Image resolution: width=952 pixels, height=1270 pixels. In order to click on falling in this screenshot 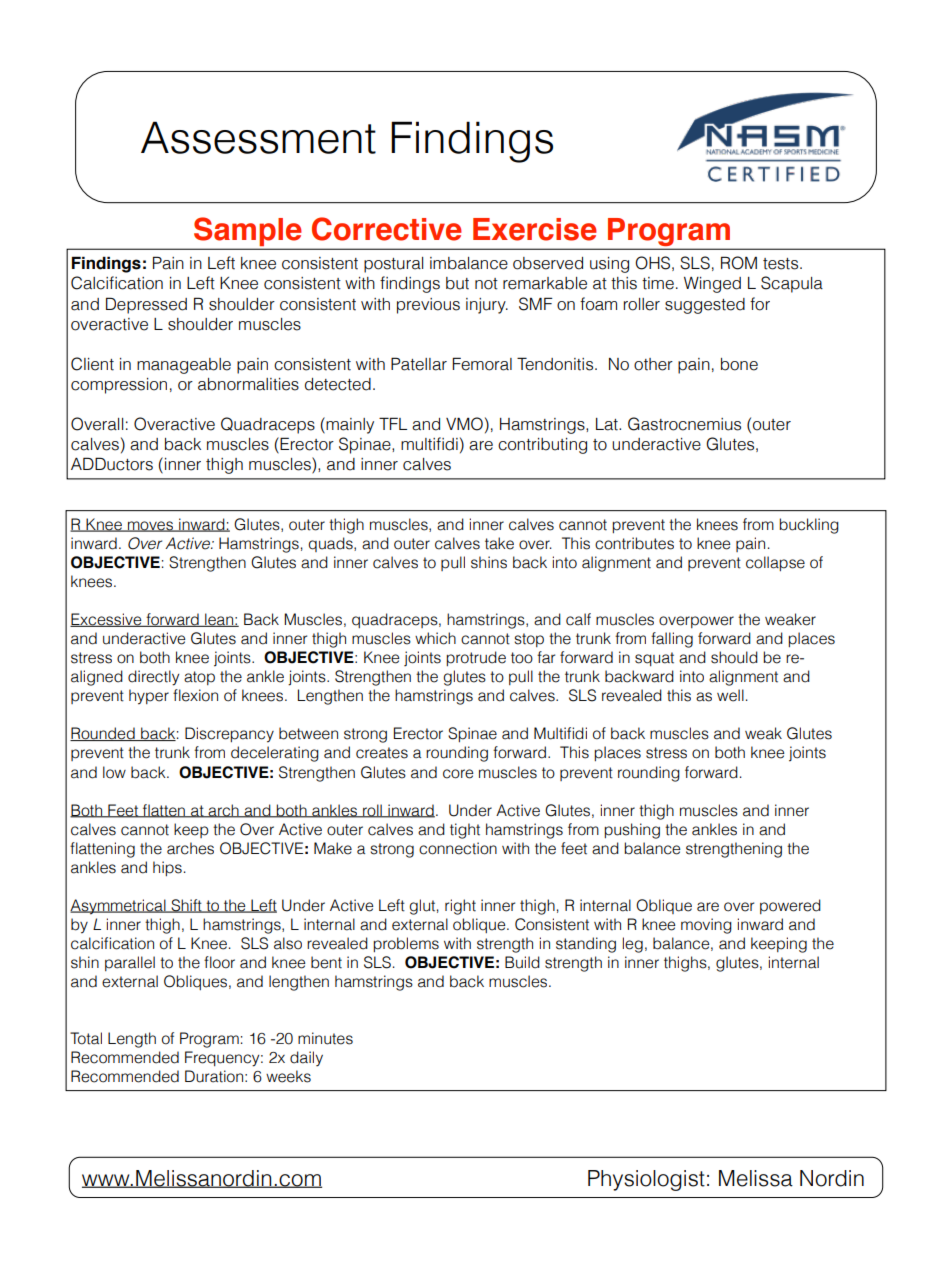, I will do `click(672, 640)`.
